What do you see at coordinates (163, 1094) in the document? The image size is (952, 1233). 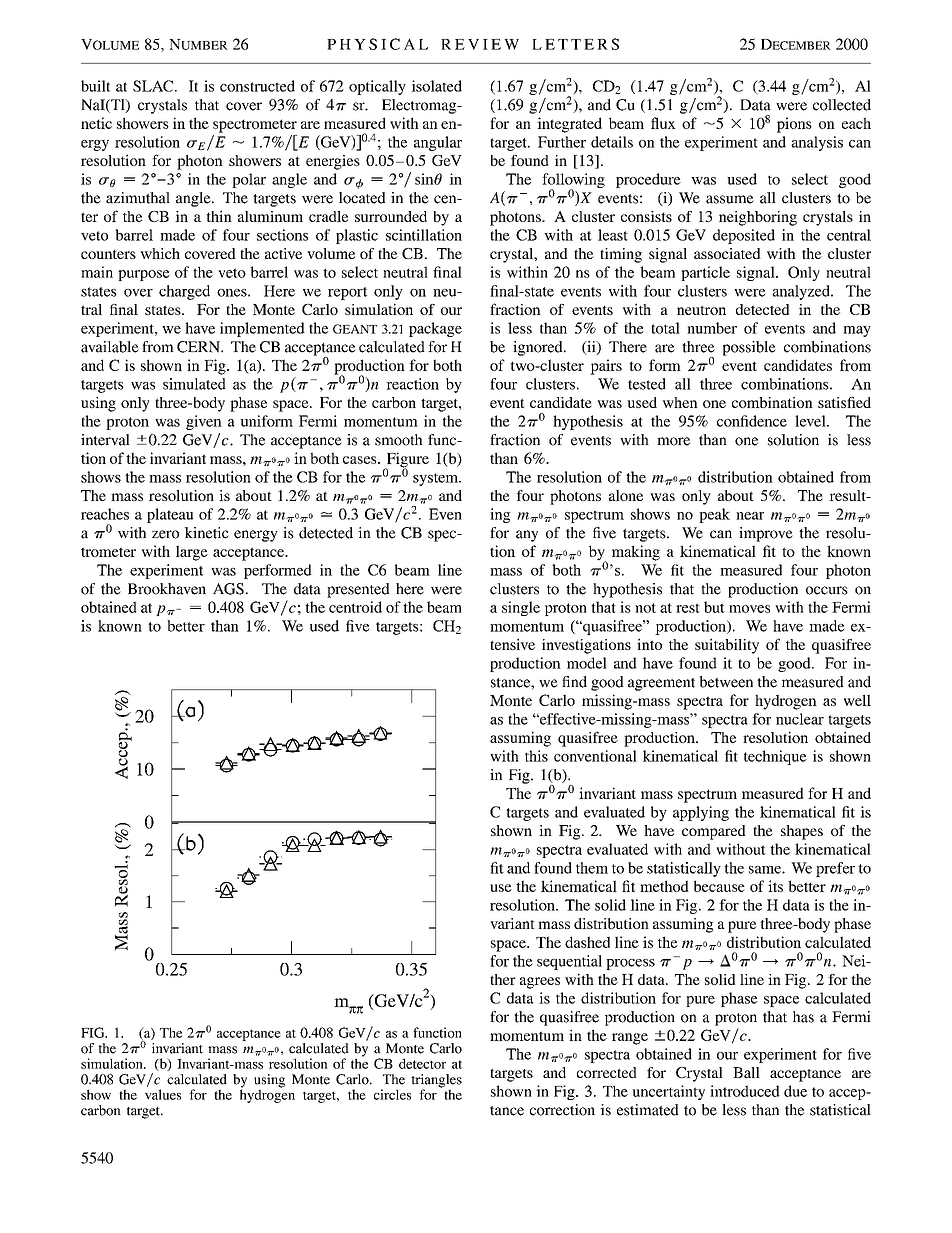 I see `values` at bounding box center [163, 1094].
